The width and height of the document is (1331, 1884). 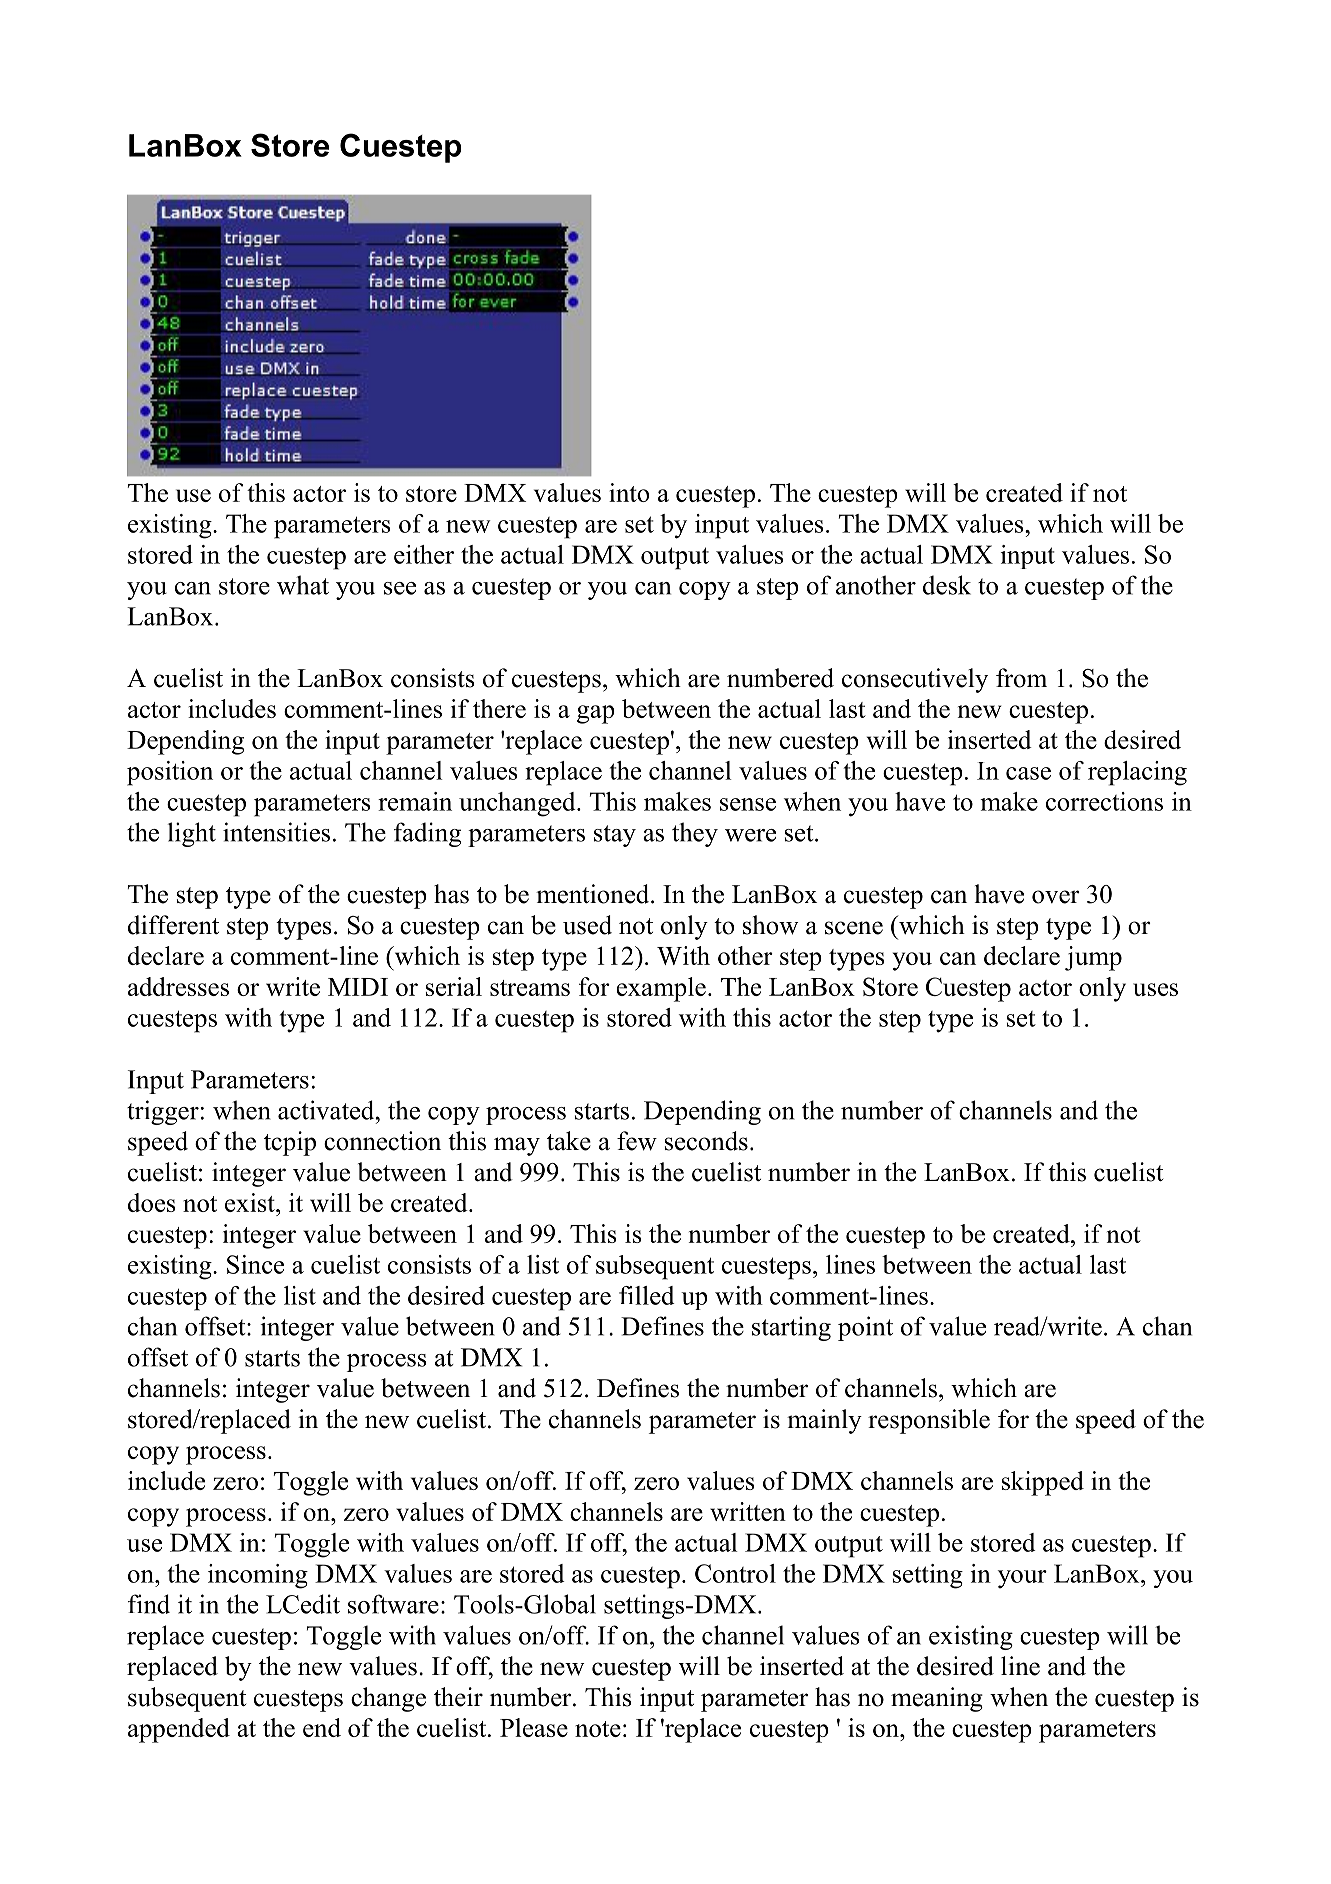 I want to click on into, so click(x=629, y=492).
